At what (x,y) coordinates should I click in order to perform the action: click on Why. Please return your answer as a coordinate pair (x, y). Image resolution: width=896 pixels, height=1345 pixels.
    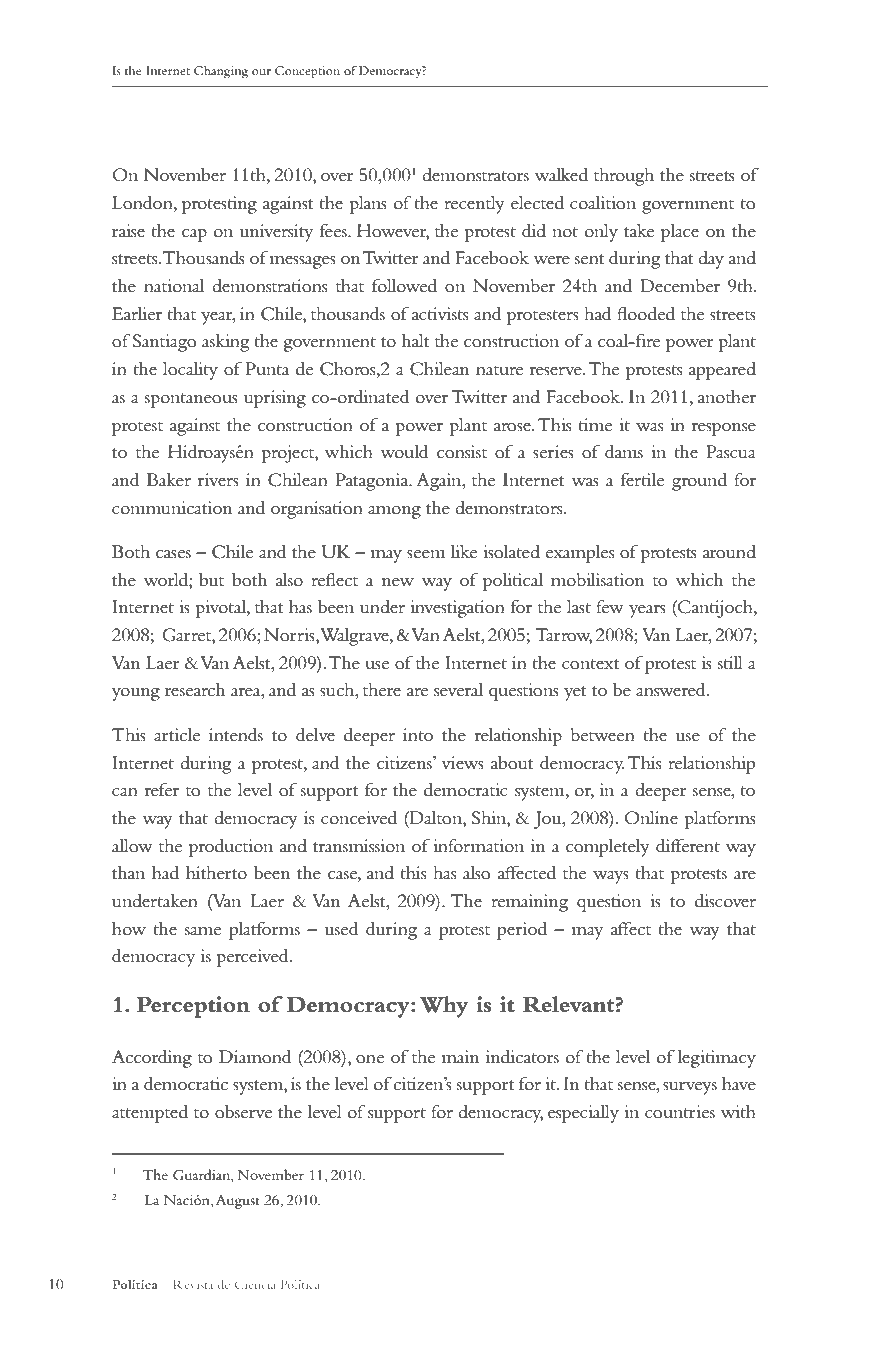
    Looking at the image, I should click on (443, 1007).
